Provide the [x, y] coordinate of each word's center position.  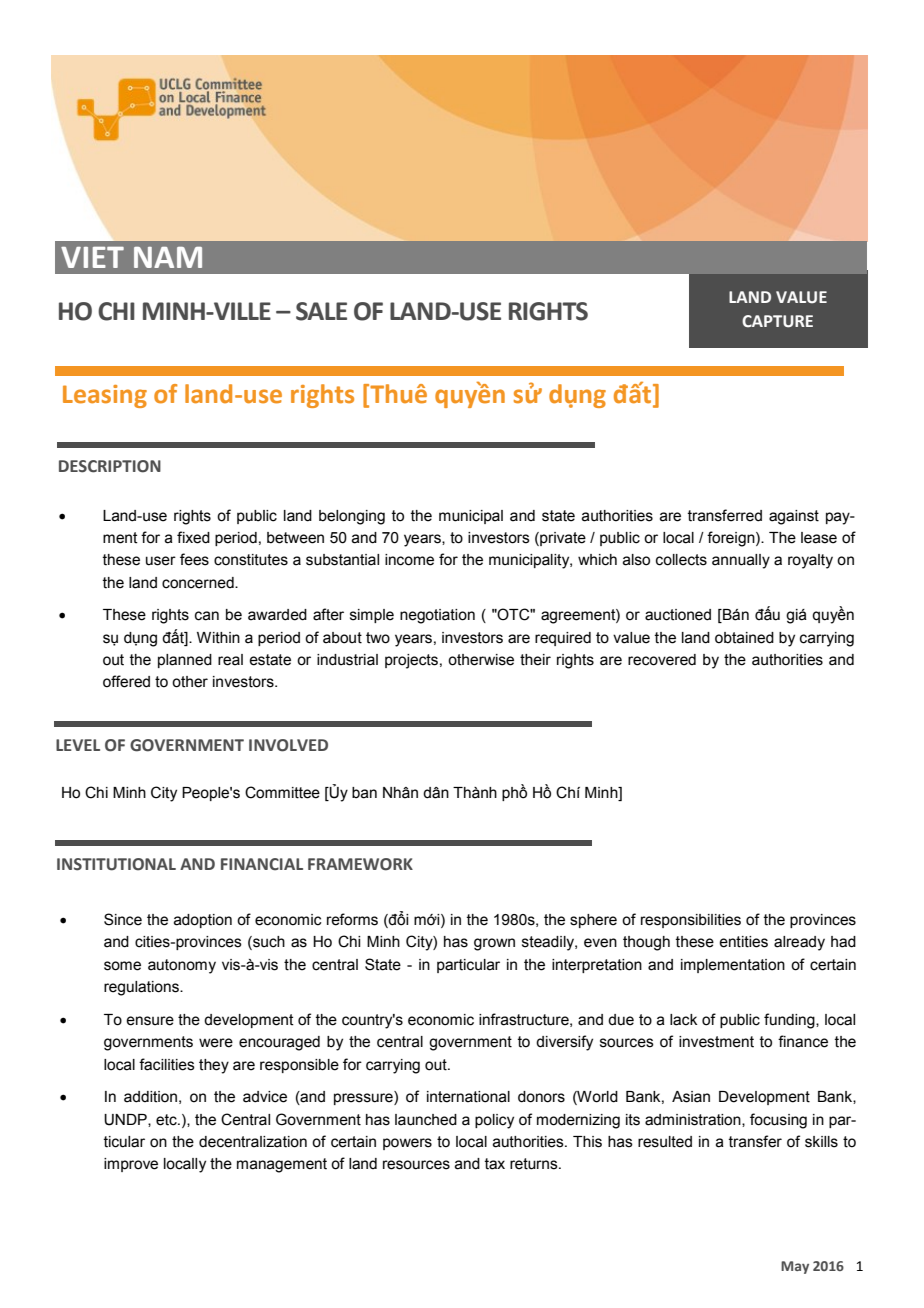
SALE [321, 311]
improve [131, 1165]
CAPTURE [777, 321]
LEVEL [78, 745]
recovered [662, 660]
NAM [168, 257]
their [535, 660]
